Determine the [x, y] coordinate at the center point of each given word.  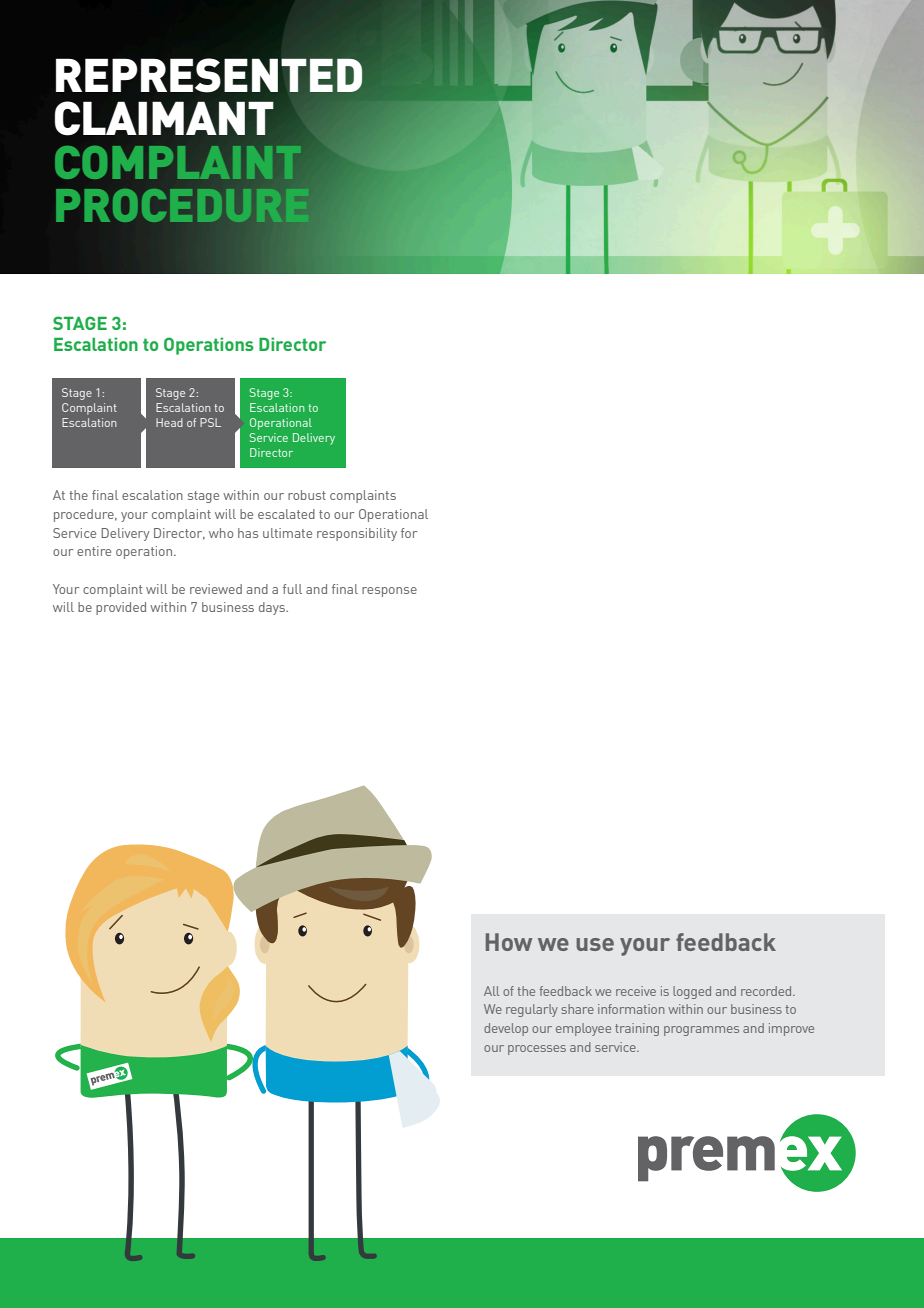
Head [169, 422]
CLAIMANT [164, 118]
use [595, 944]
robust [307, 495]
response [389, 592]
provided [121, 608]
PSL [210, 422]
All [491, 991]
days [273, 608]
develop [506, 1029]
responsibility [357, 534]
